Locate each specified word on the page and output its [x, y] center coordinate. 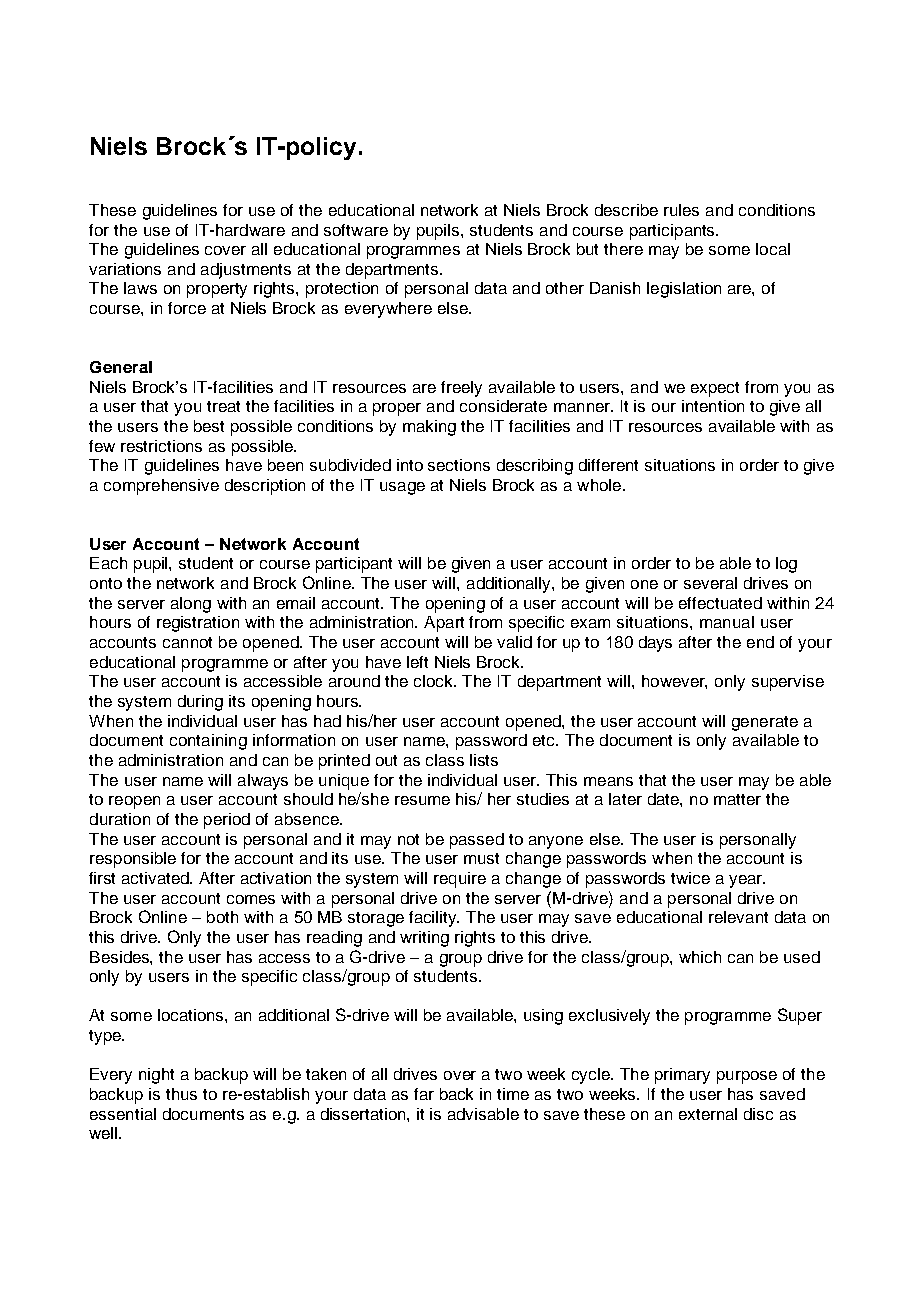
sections [459, 465]
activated [156, 878]
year [747, 881]
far [424, 1094]
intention [713, 406]
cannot [187, 642]
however [674, 682]
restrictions [161, 446]
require [460, 880]
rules [681, 210]
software [356, 230]
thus [181, 1094]
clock [434, 681]
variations [125, 269]
